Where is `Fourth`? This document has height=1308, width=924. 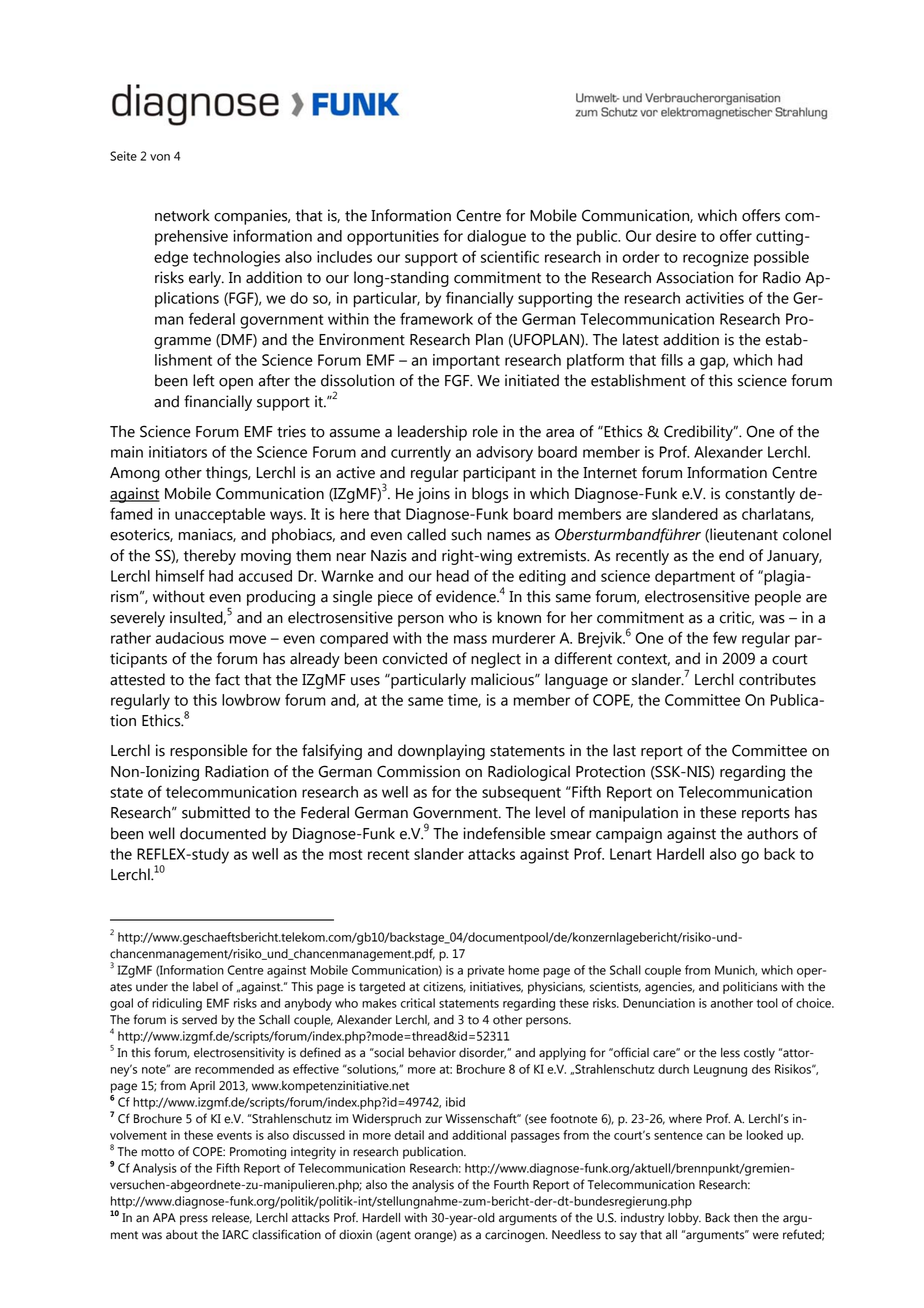 Fourth is located at coordinates (511, 1185).
